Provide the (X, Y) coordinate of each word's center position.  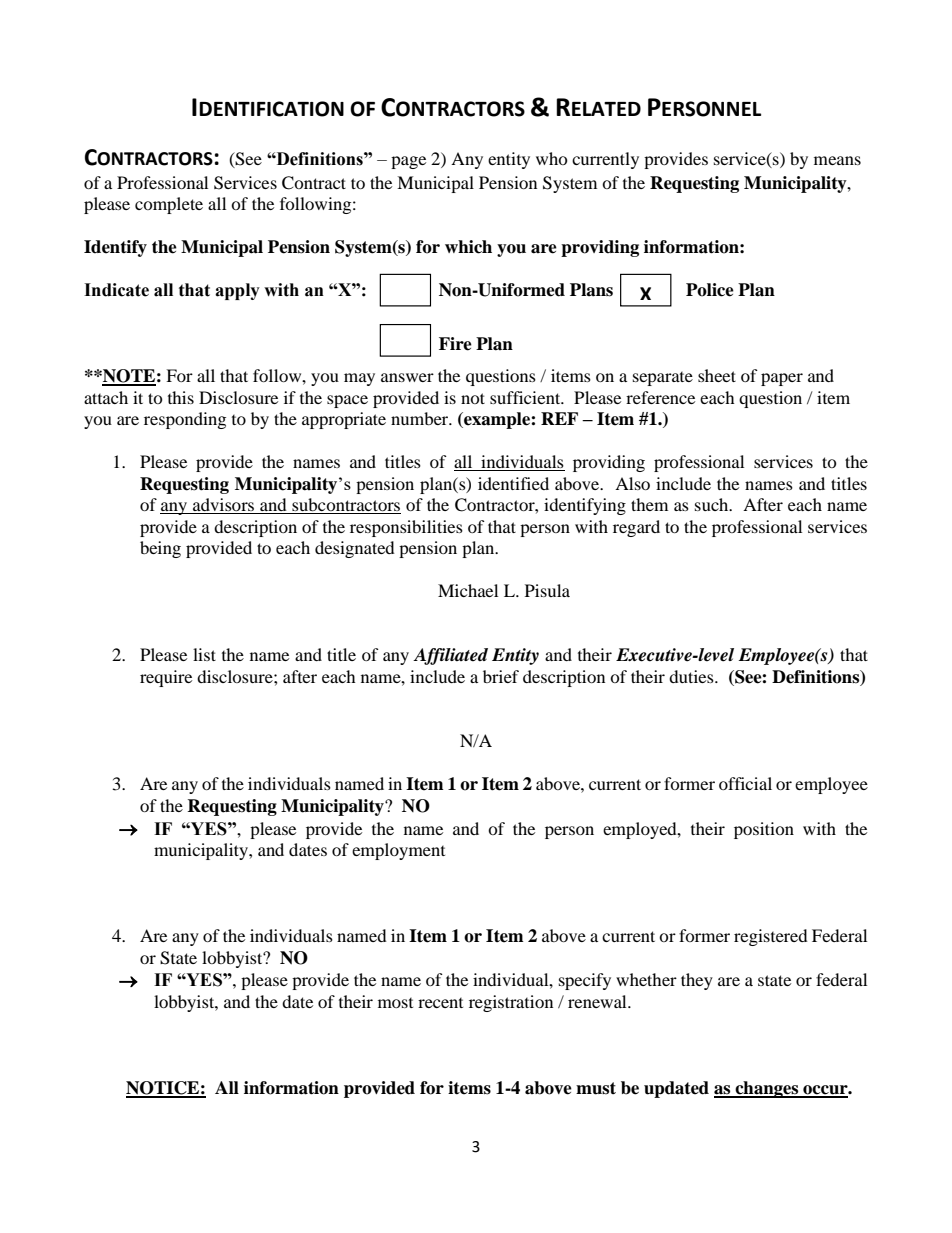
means (837, 160)
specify (585, 981)
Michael (468, 590)
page (408, 162)
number (421, 418)
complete (169, 205)
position (764, 830)
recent (440, 1003)
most (395, 1003)
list (204, 654)
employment (398, 851)
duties (692, 676)
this (181, 397)
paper (782, 379)
